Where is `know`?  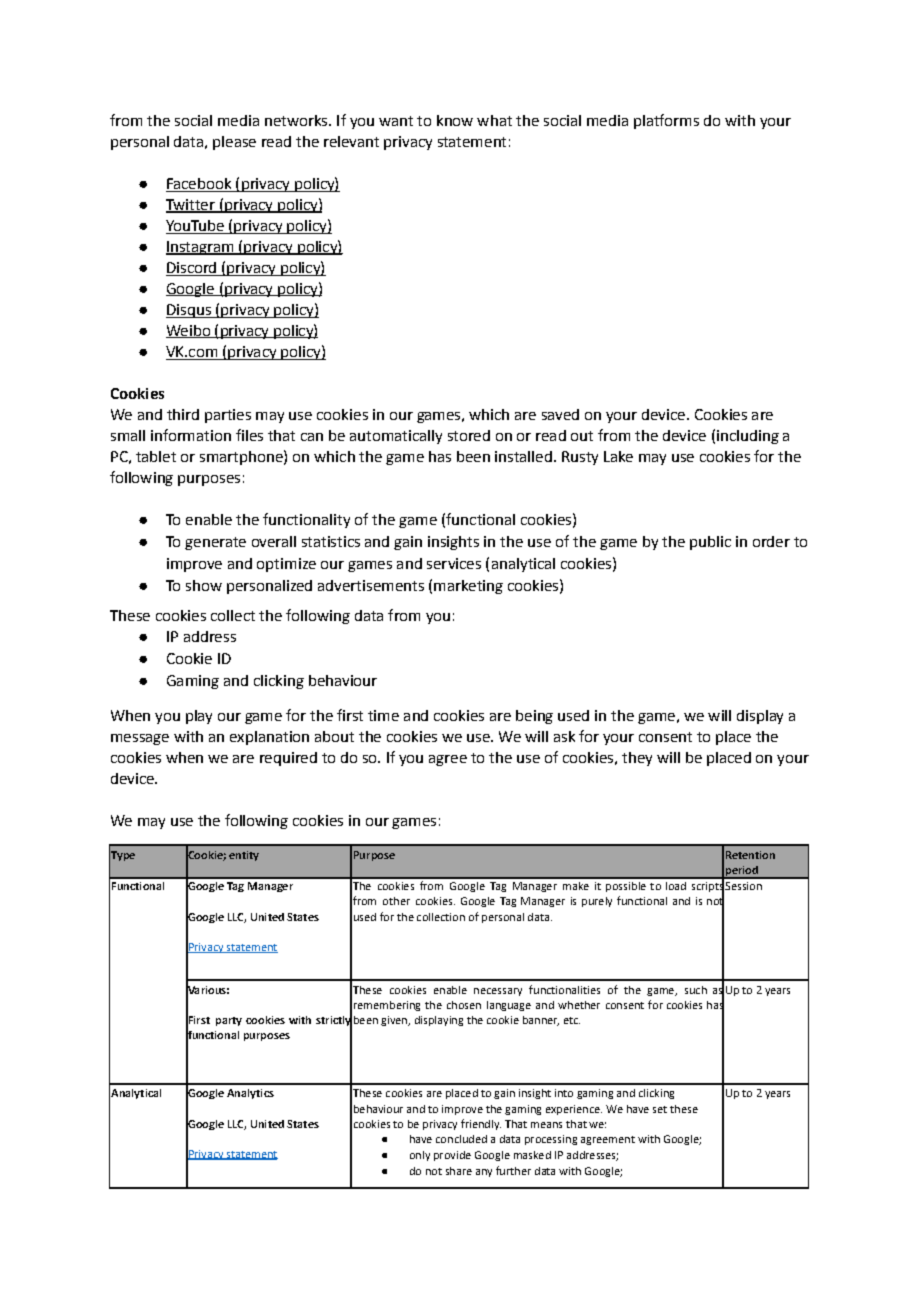 know is located at coordinates (455, 120).
